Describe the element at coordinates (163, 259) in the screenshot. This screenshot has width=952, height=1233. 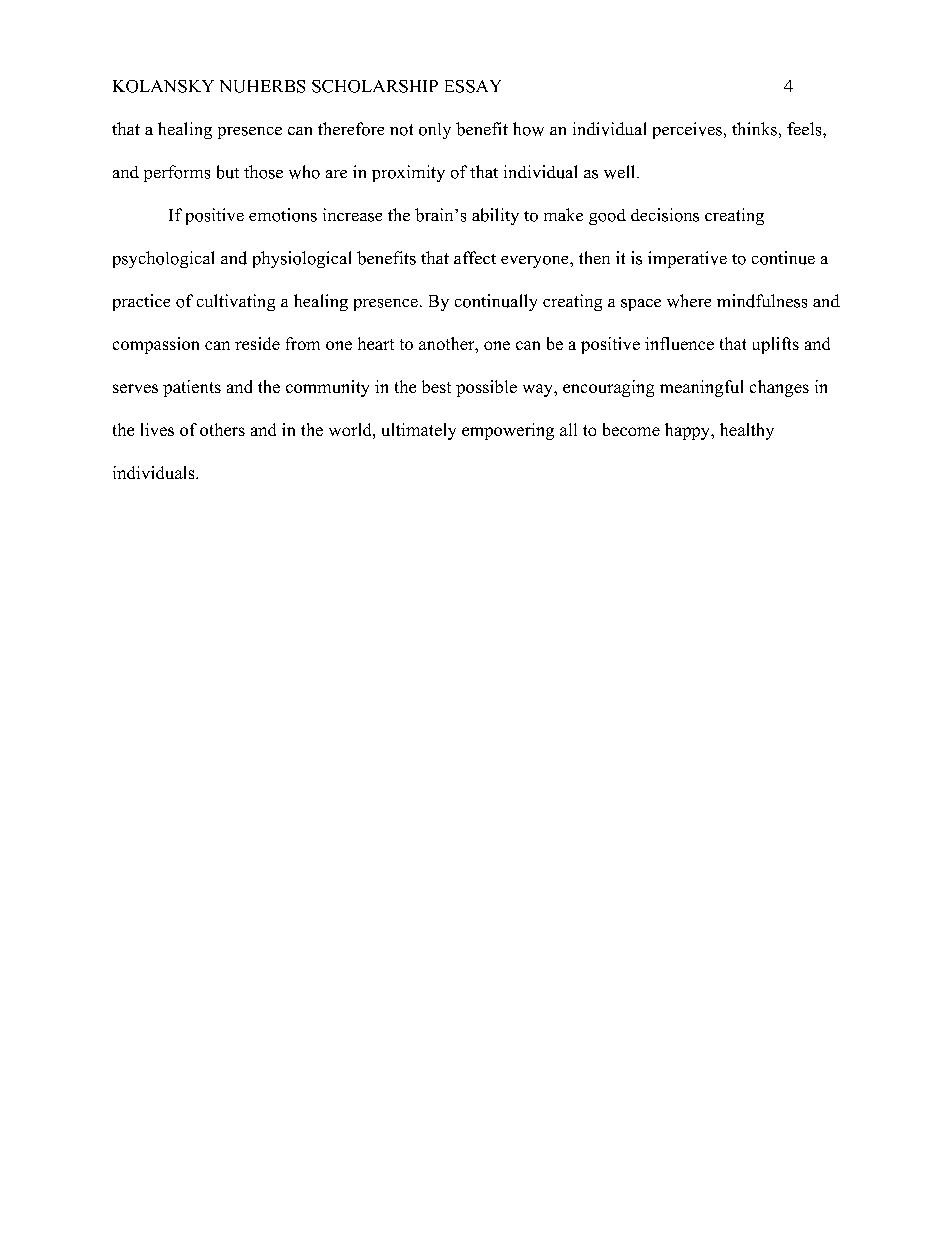
I see `psychological` at that location.
